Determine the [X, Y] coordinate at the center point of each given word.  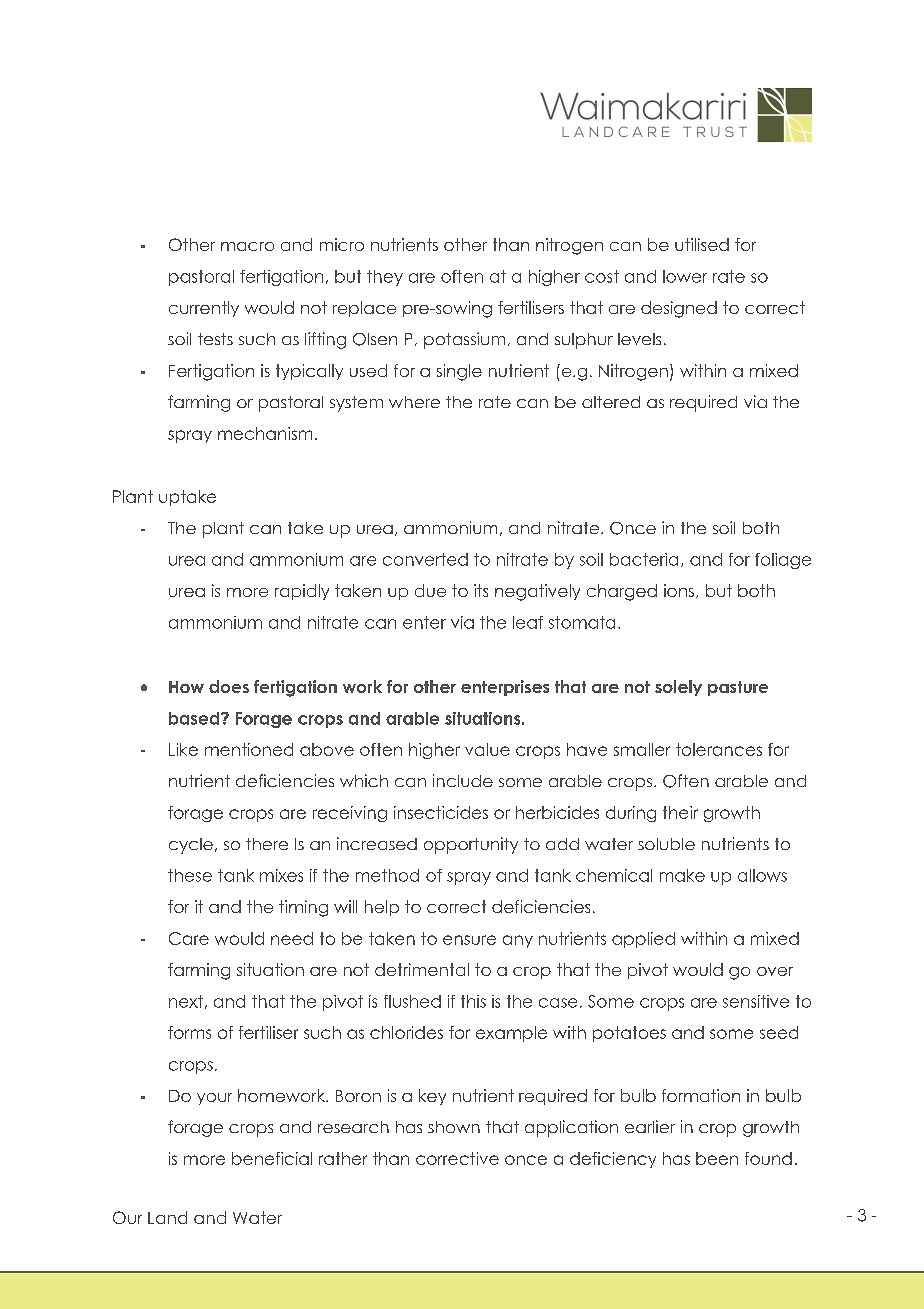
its [481, 590]
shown [454, 1127]
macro [247, 246]
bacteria [644, 559]
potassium [464, 340]
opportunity [471, 845]
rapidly [302, 592]
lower [685, 276]
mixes [281, 875]
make [682, 875]
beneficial [272, 1158]
